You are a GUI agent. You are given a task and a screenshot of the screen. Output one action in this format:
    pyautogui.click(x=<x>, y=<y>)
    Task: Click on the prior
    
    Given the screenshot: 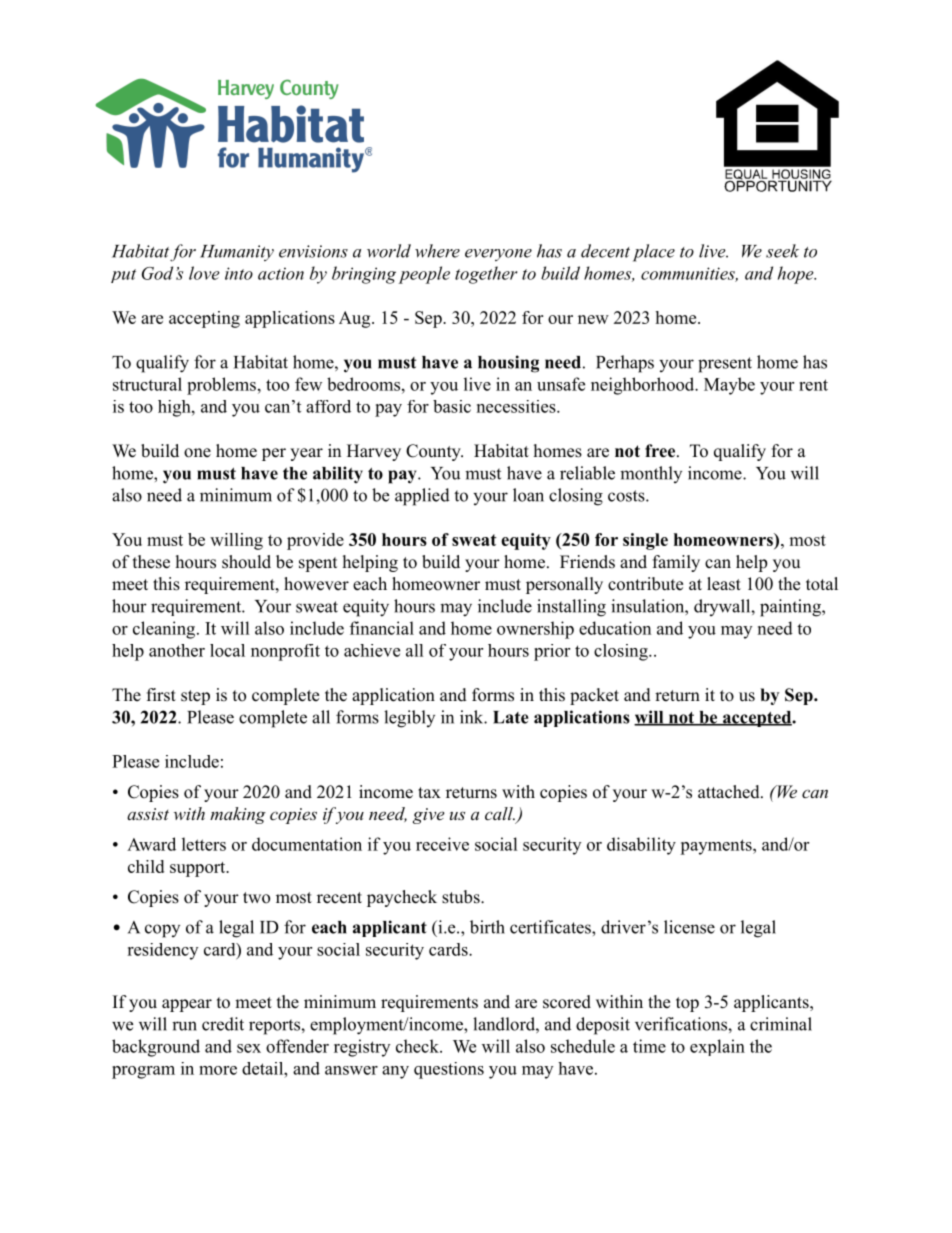 What is the action you would take?
    pyautogui.click(x=552, y=652)
